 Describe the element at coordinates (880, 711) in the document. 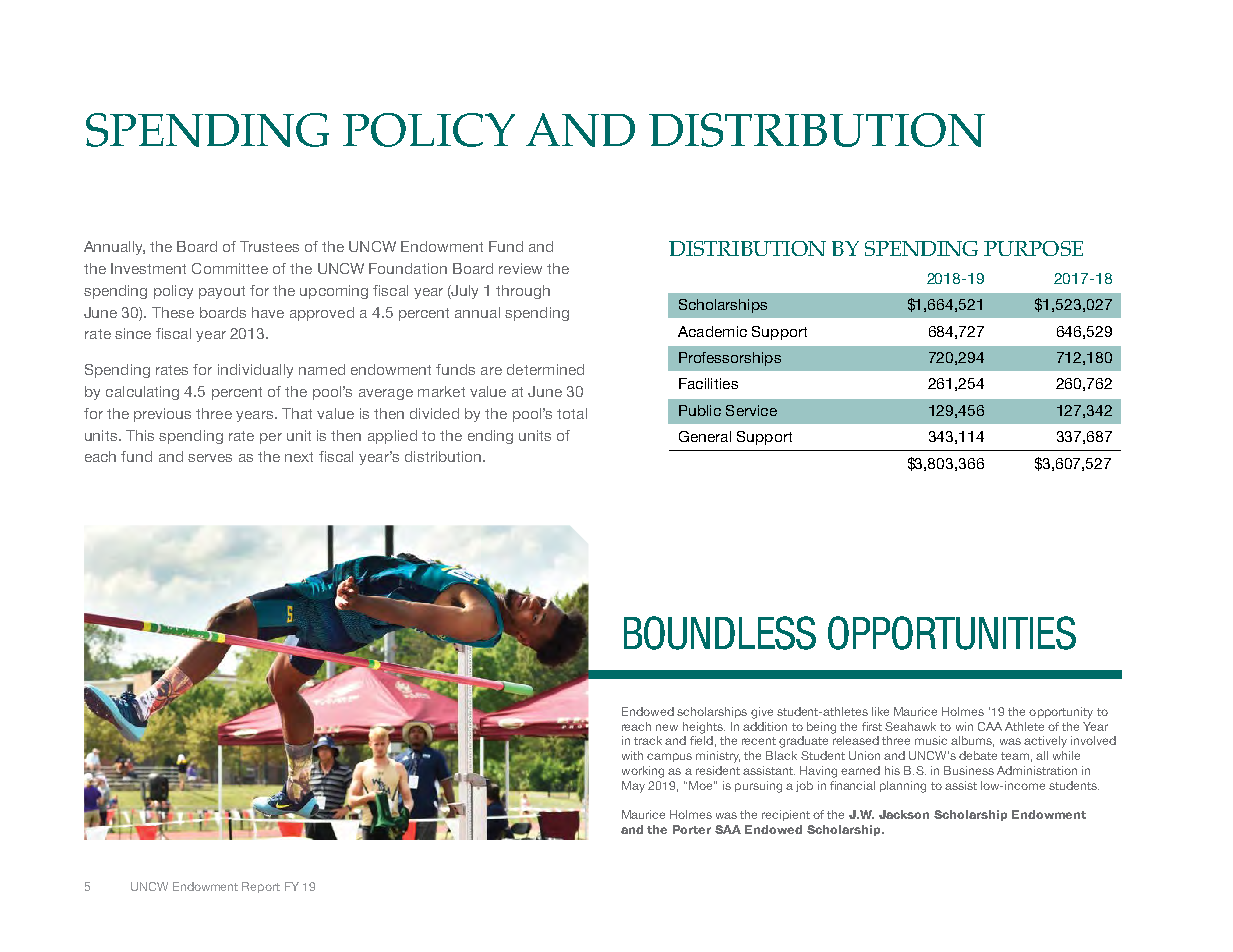

I see `like` at that location.
